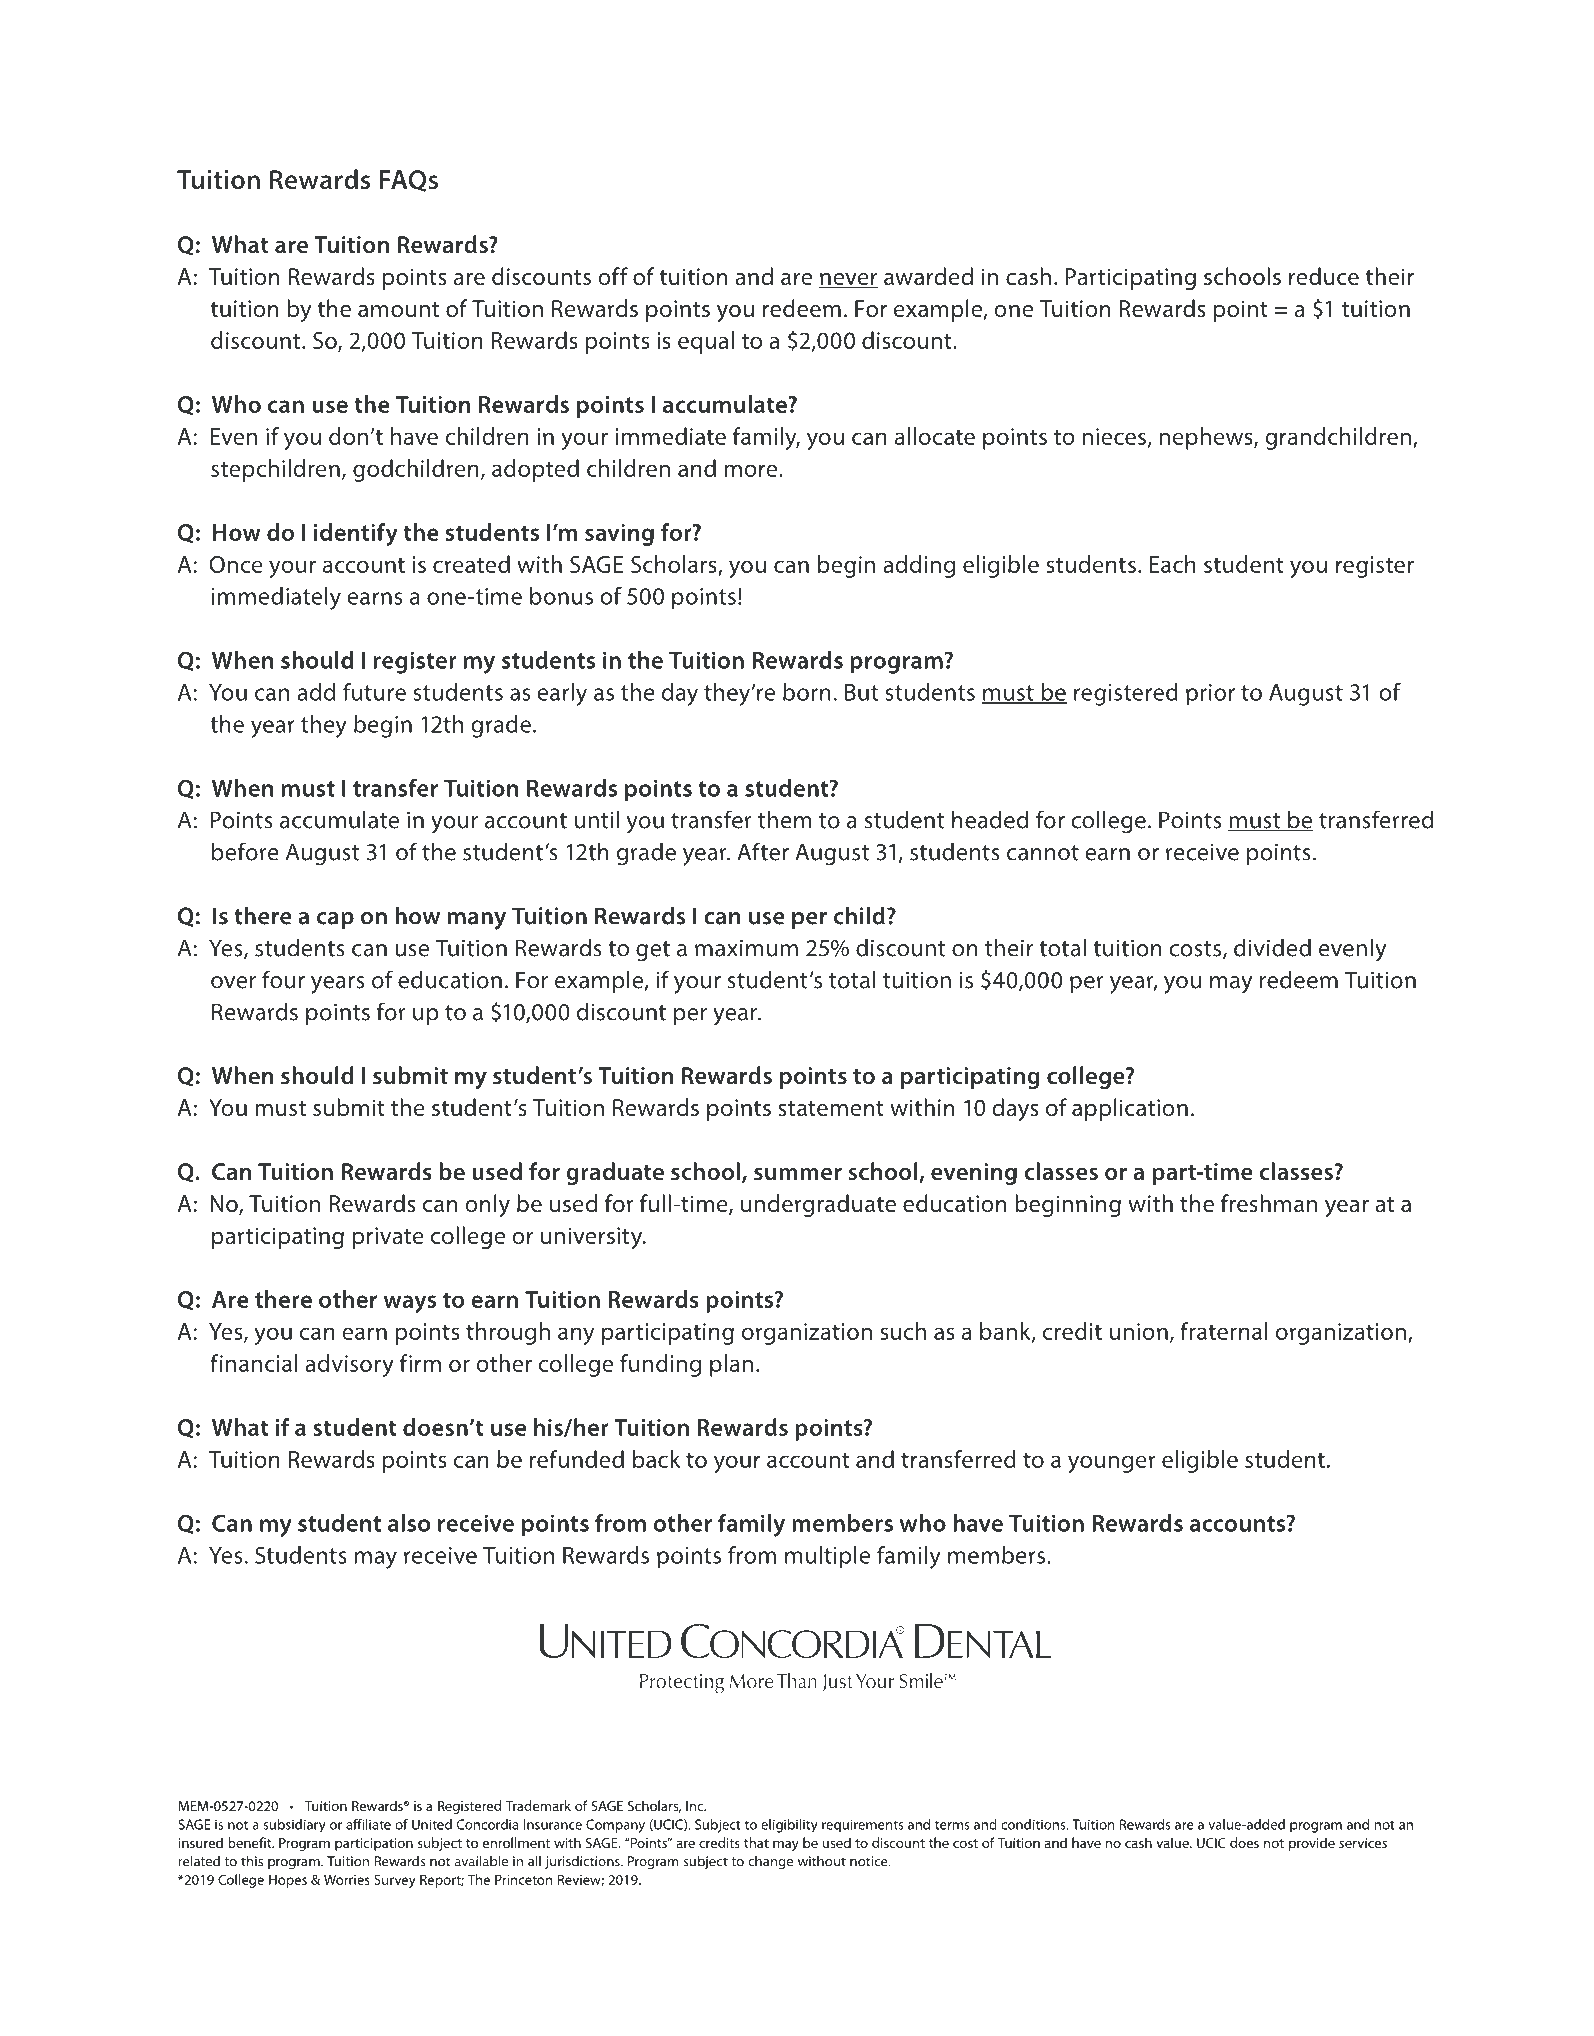 The width and height of the image is (1594, 2036). I want to click on equal, so click(706, 342).
